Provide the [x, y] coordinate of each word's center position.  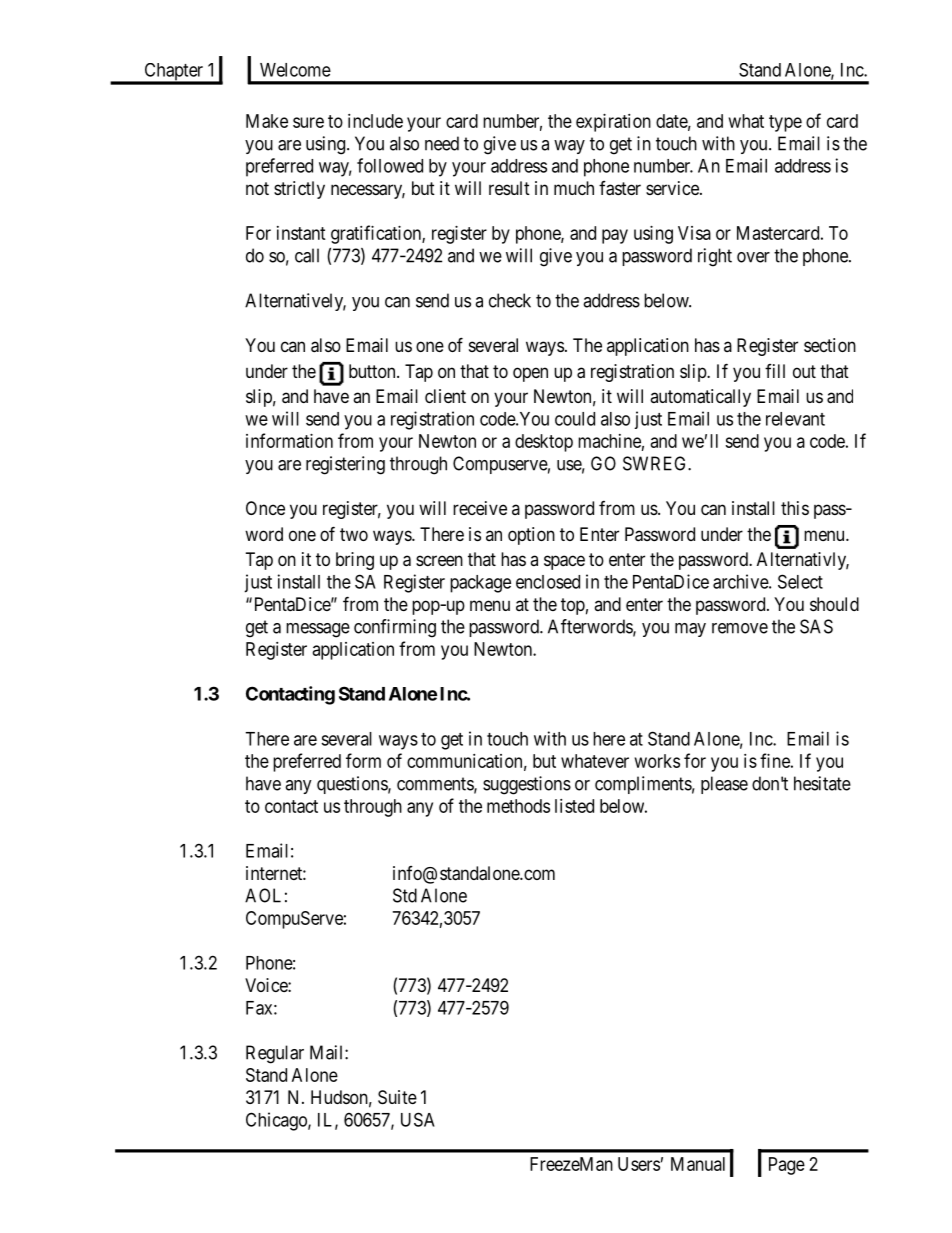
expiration [613, 123]
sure [308, 122]
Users [639, 1164]
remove [740, 628]
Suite [397, 1097]
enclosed [548, 582]
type [785, 123]
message [318, 630]
